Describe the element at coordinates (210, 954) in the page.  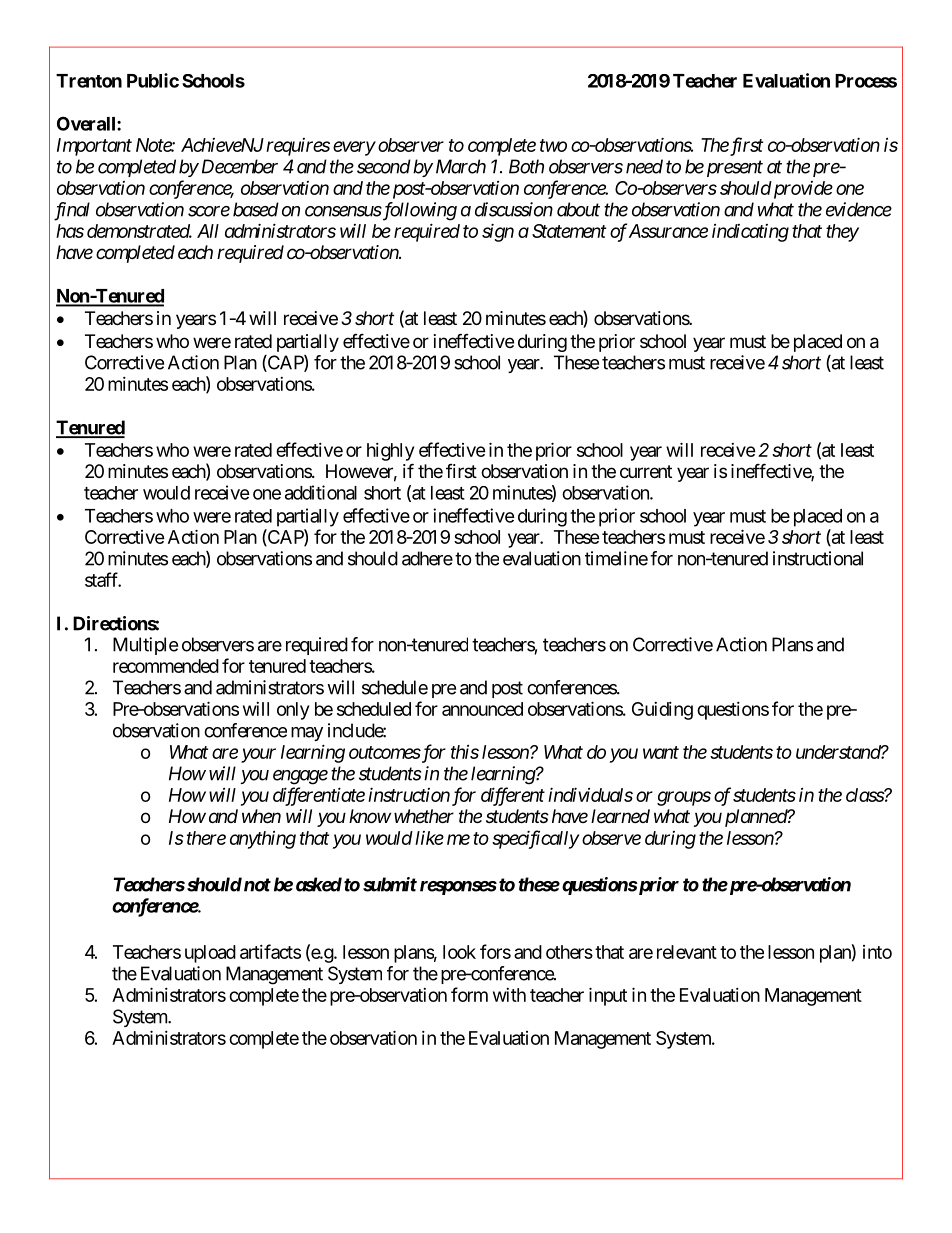
I see `upload` at that location.
